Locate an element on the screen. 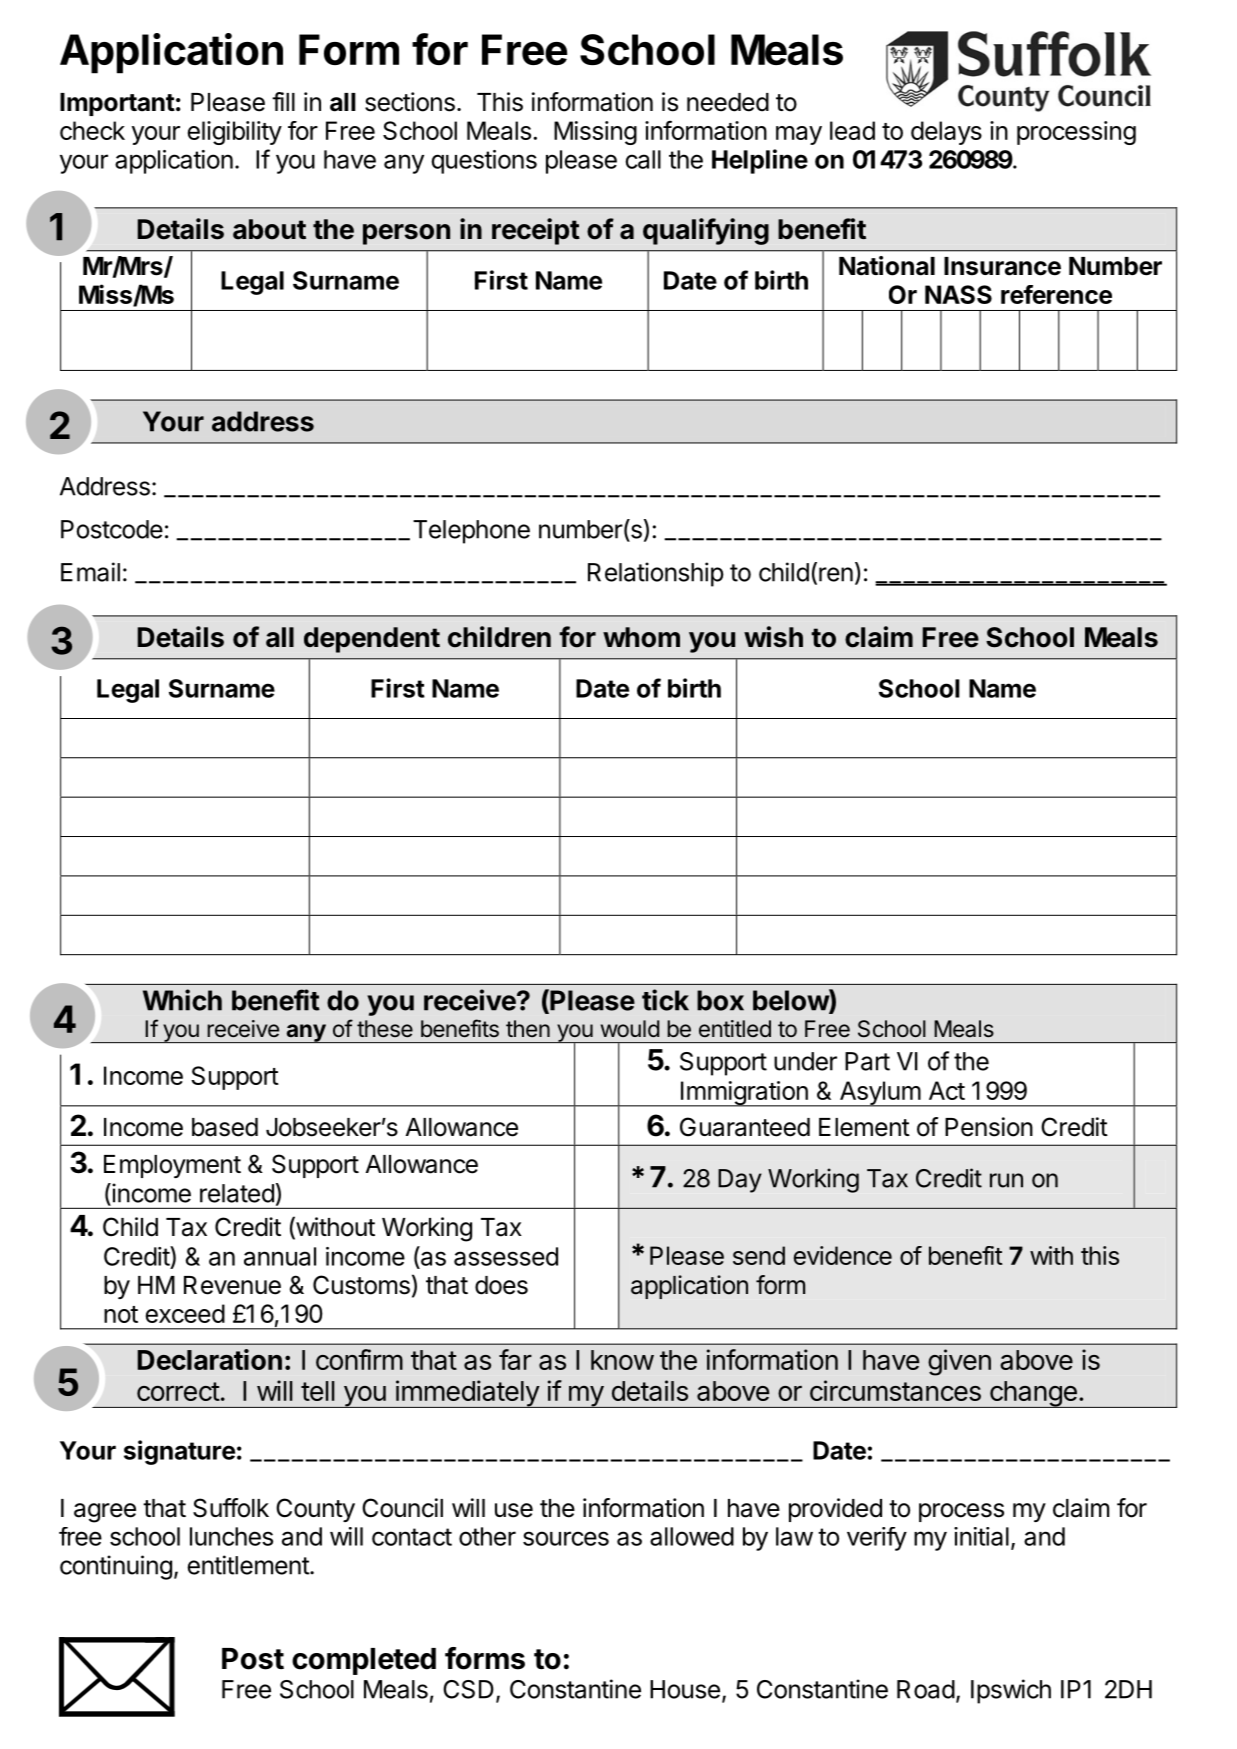 This screenshot has height=1749, width=1237. call is located at coordinates (643, 159).
